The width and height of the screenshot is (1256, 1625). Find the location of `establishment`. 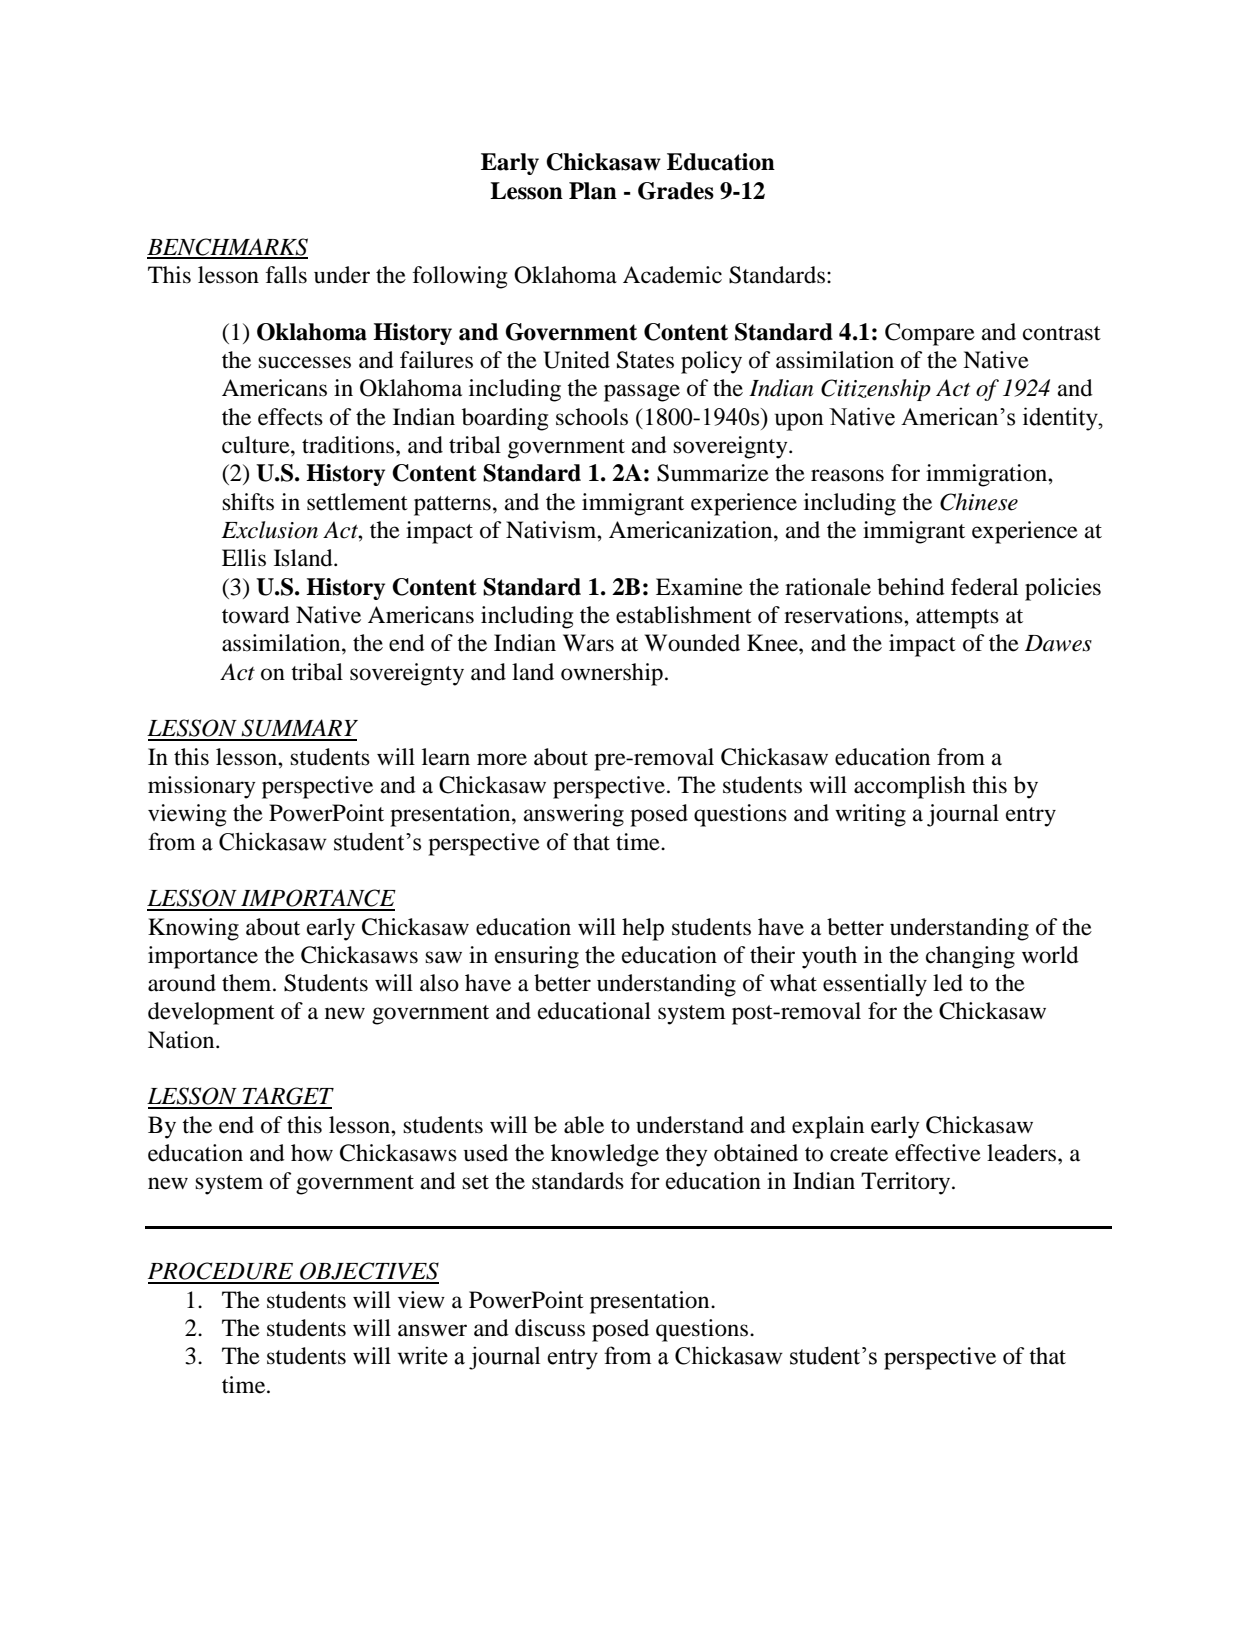

establishment is located at coordinates (684, 615).
